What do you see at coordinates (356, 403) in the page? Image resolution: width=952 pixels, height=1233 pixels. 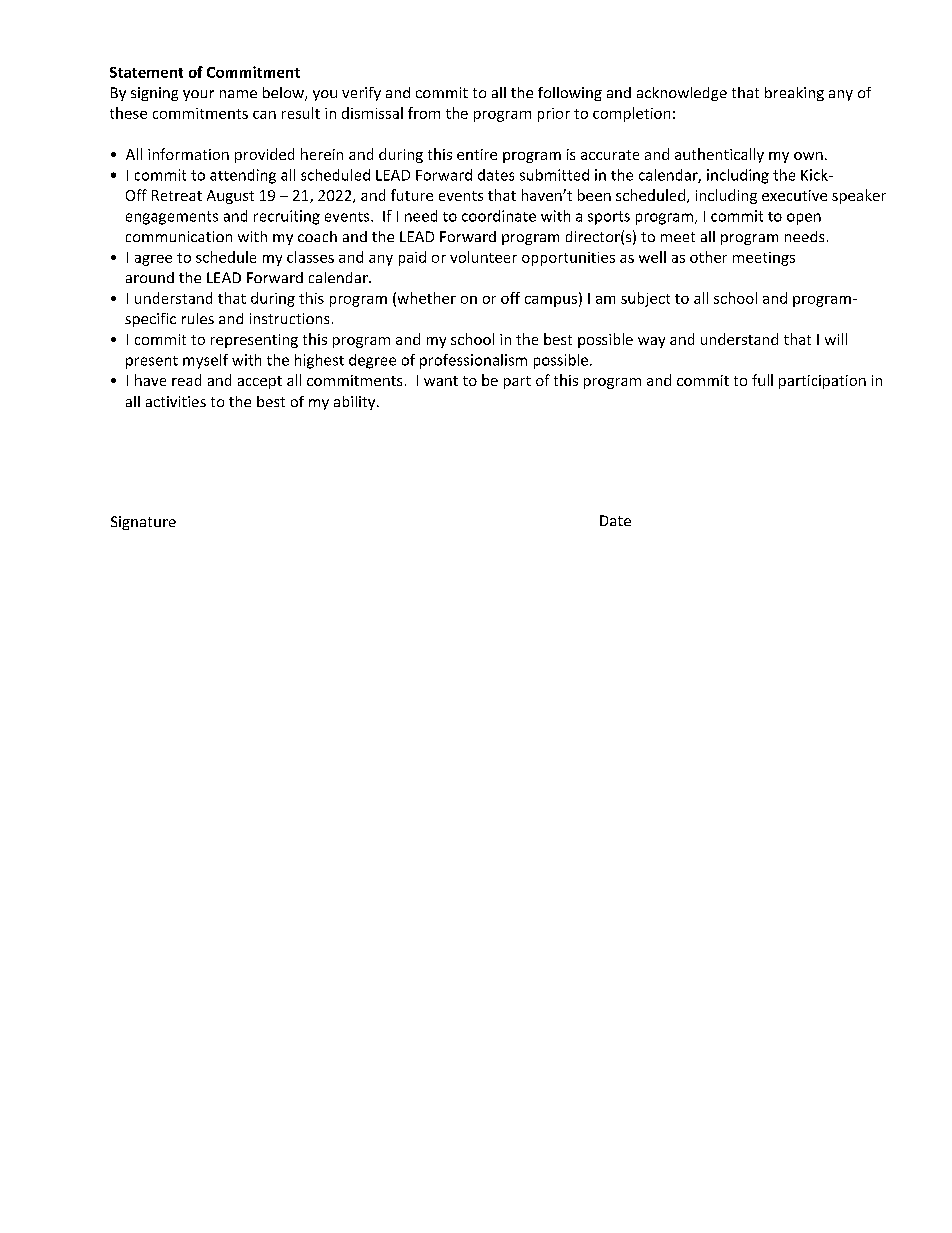 I see `ability` at bounding box center [356, 403].
